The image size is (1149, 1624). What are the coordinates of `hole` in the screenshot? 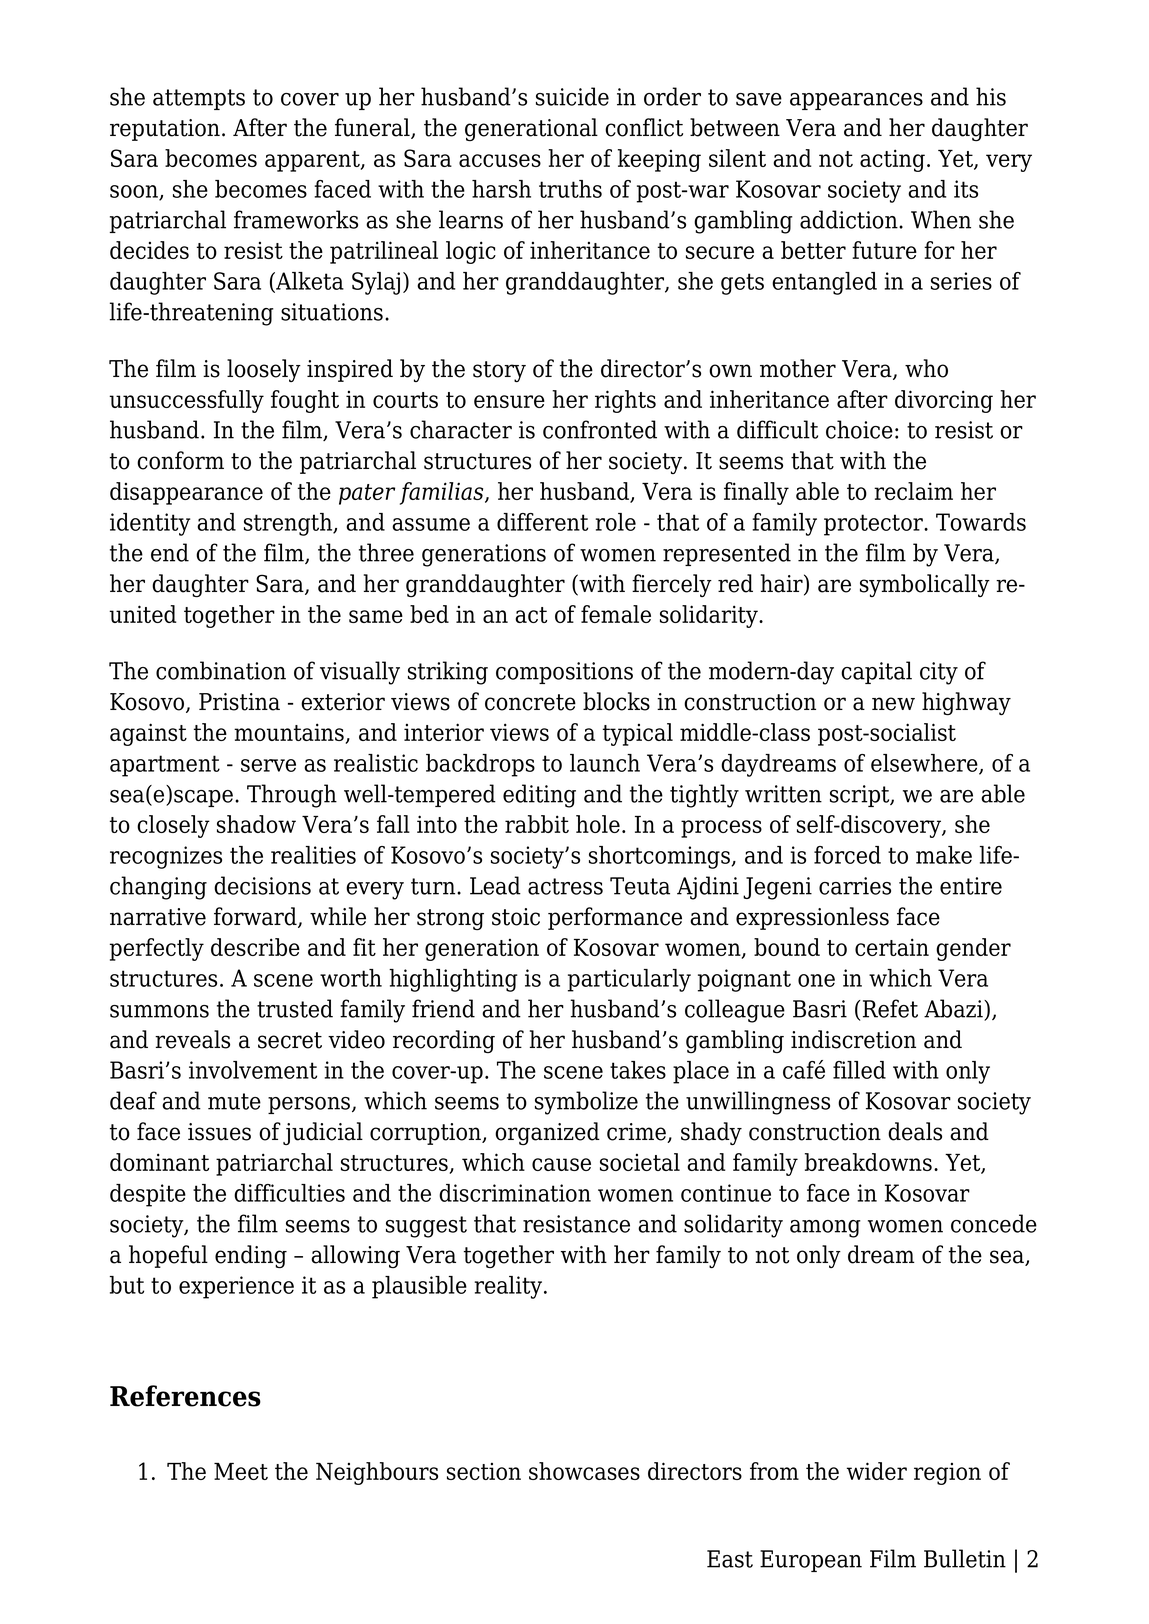 It's located at (598, 824).
